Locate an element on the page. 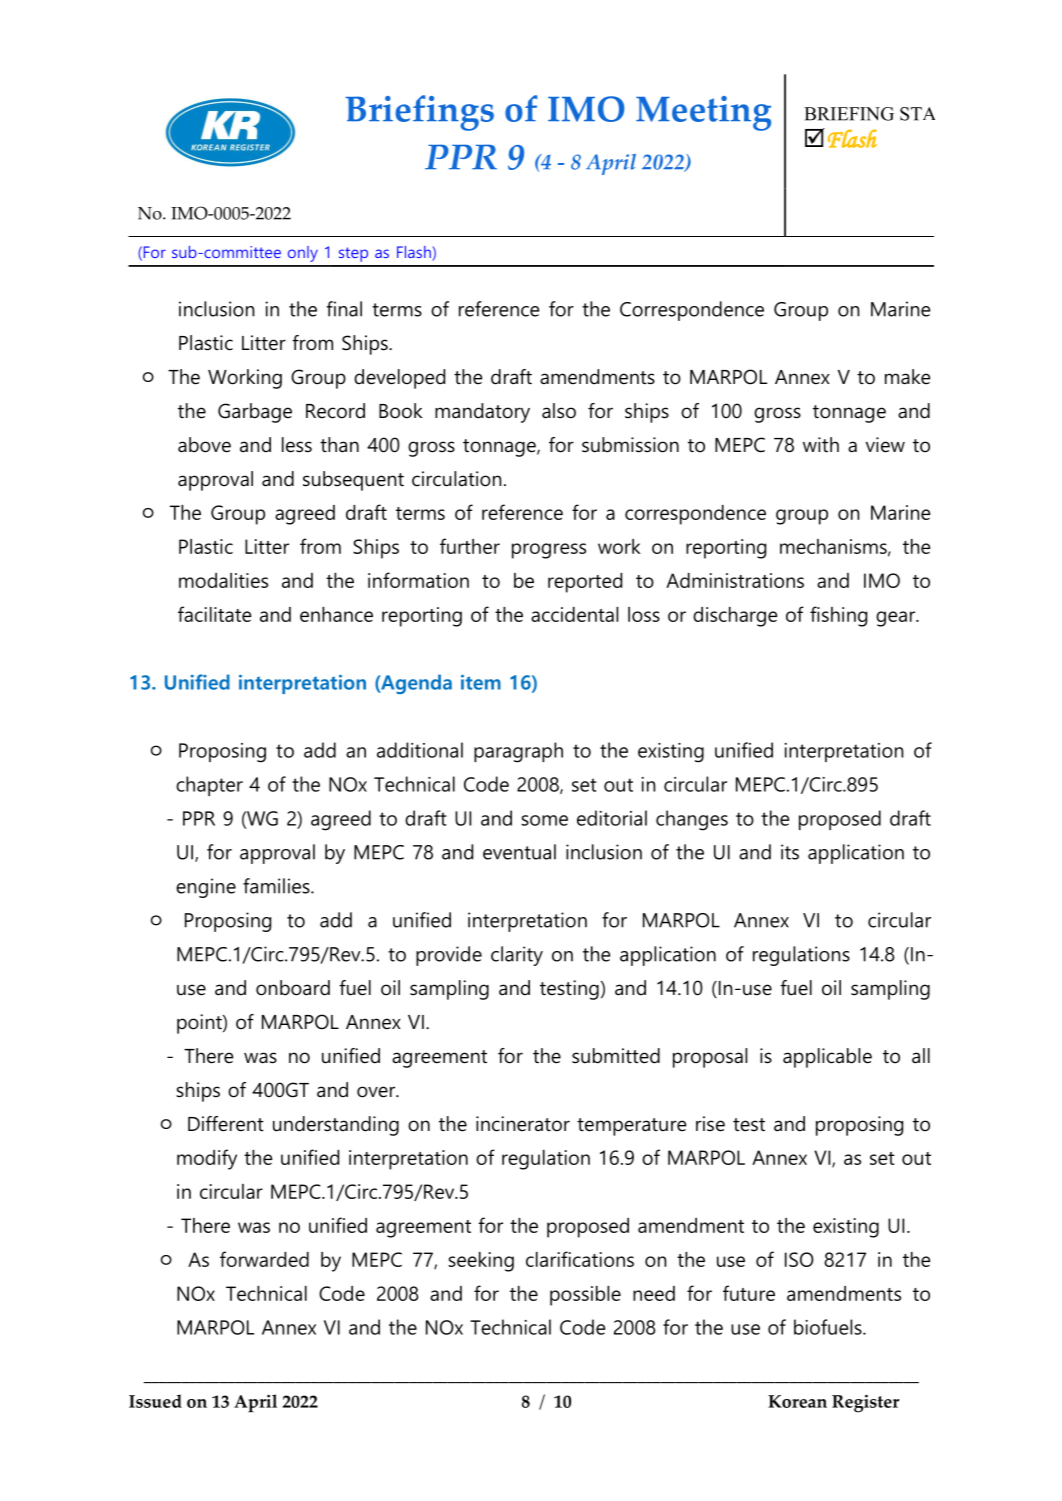 The width and height of the image is (1062, 1501). Meeting is located at coordinates (703, 113).
